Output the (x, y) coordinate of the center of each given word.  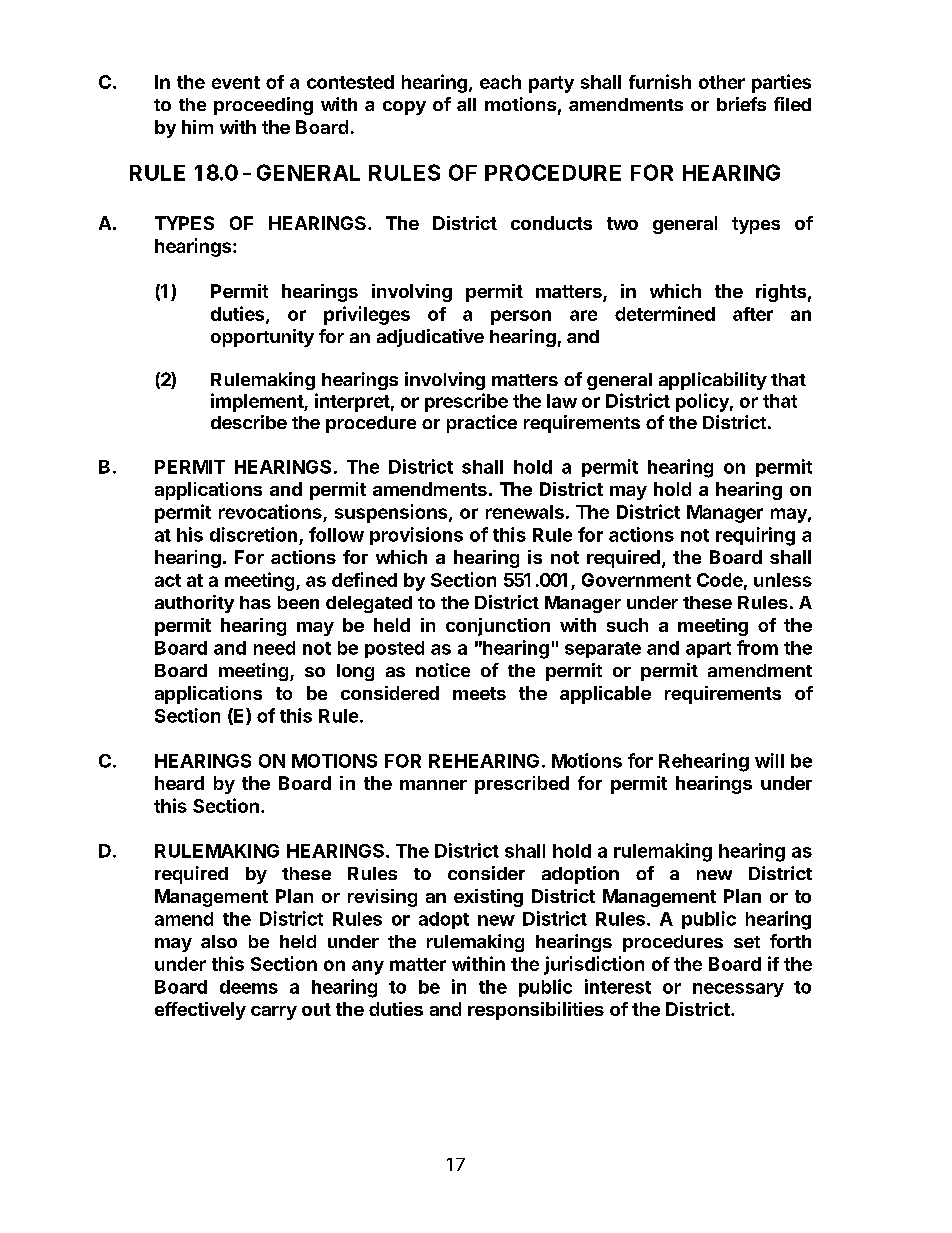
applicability (713, 381)
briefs (741, 104)
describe (249, 422)
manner (433, 785)
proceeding (263, 106)
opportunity (262, 338)
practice (482, 424)
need (274, 648)
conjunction (498, 627)
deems (249, 987)
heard (179, 783)
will (769, 760)
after (753, 314)
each (500, 82)
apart (708, 650)
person (521, 317)
